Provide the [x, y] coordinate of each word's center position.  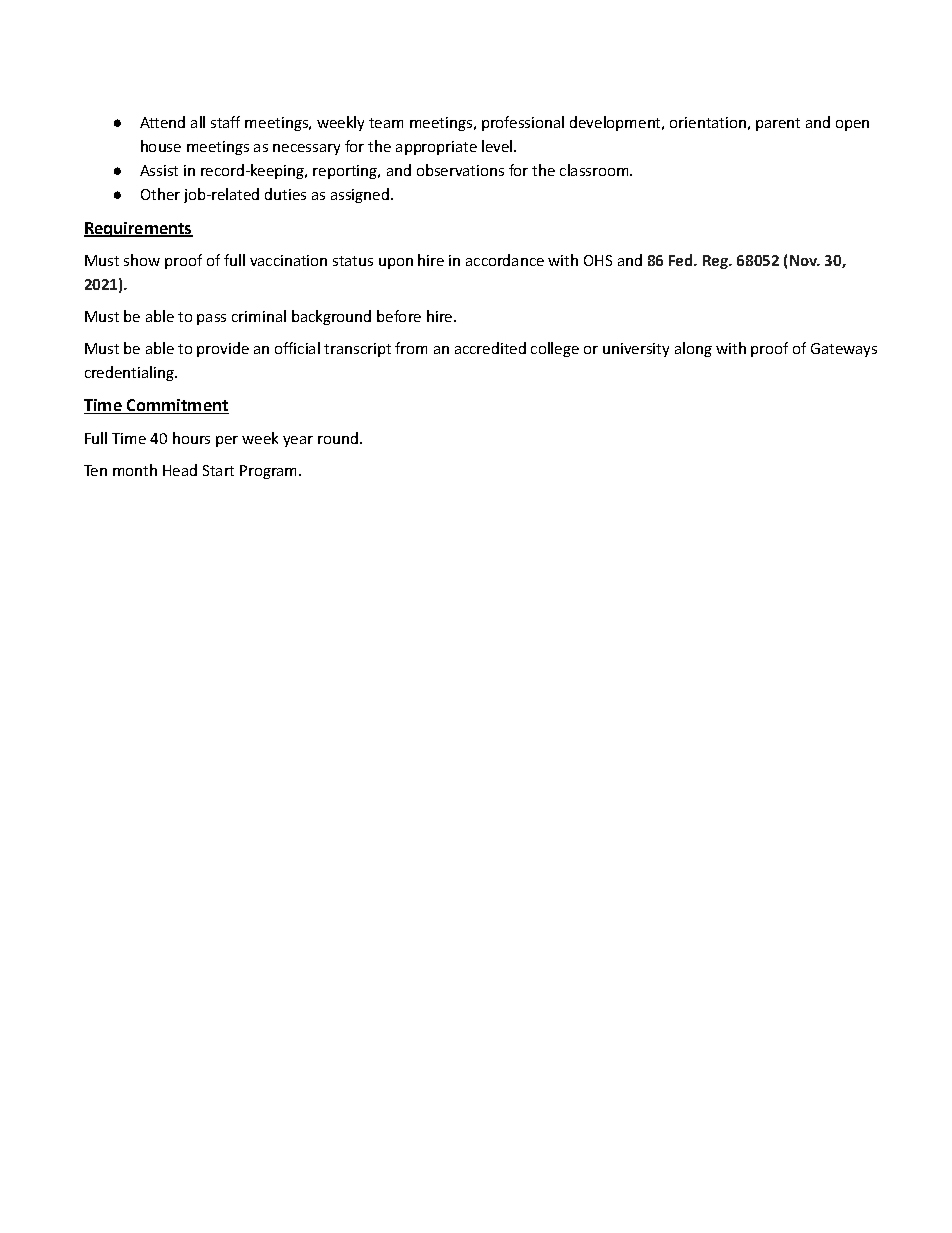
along [693, 349]
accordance [505, 260]
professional [523, 123]
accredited [490, 348]
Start [218, 470]
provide [223, 349]
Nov [805, 260]
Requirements [138, 229]
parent [778, 124]
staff [225, 122]
